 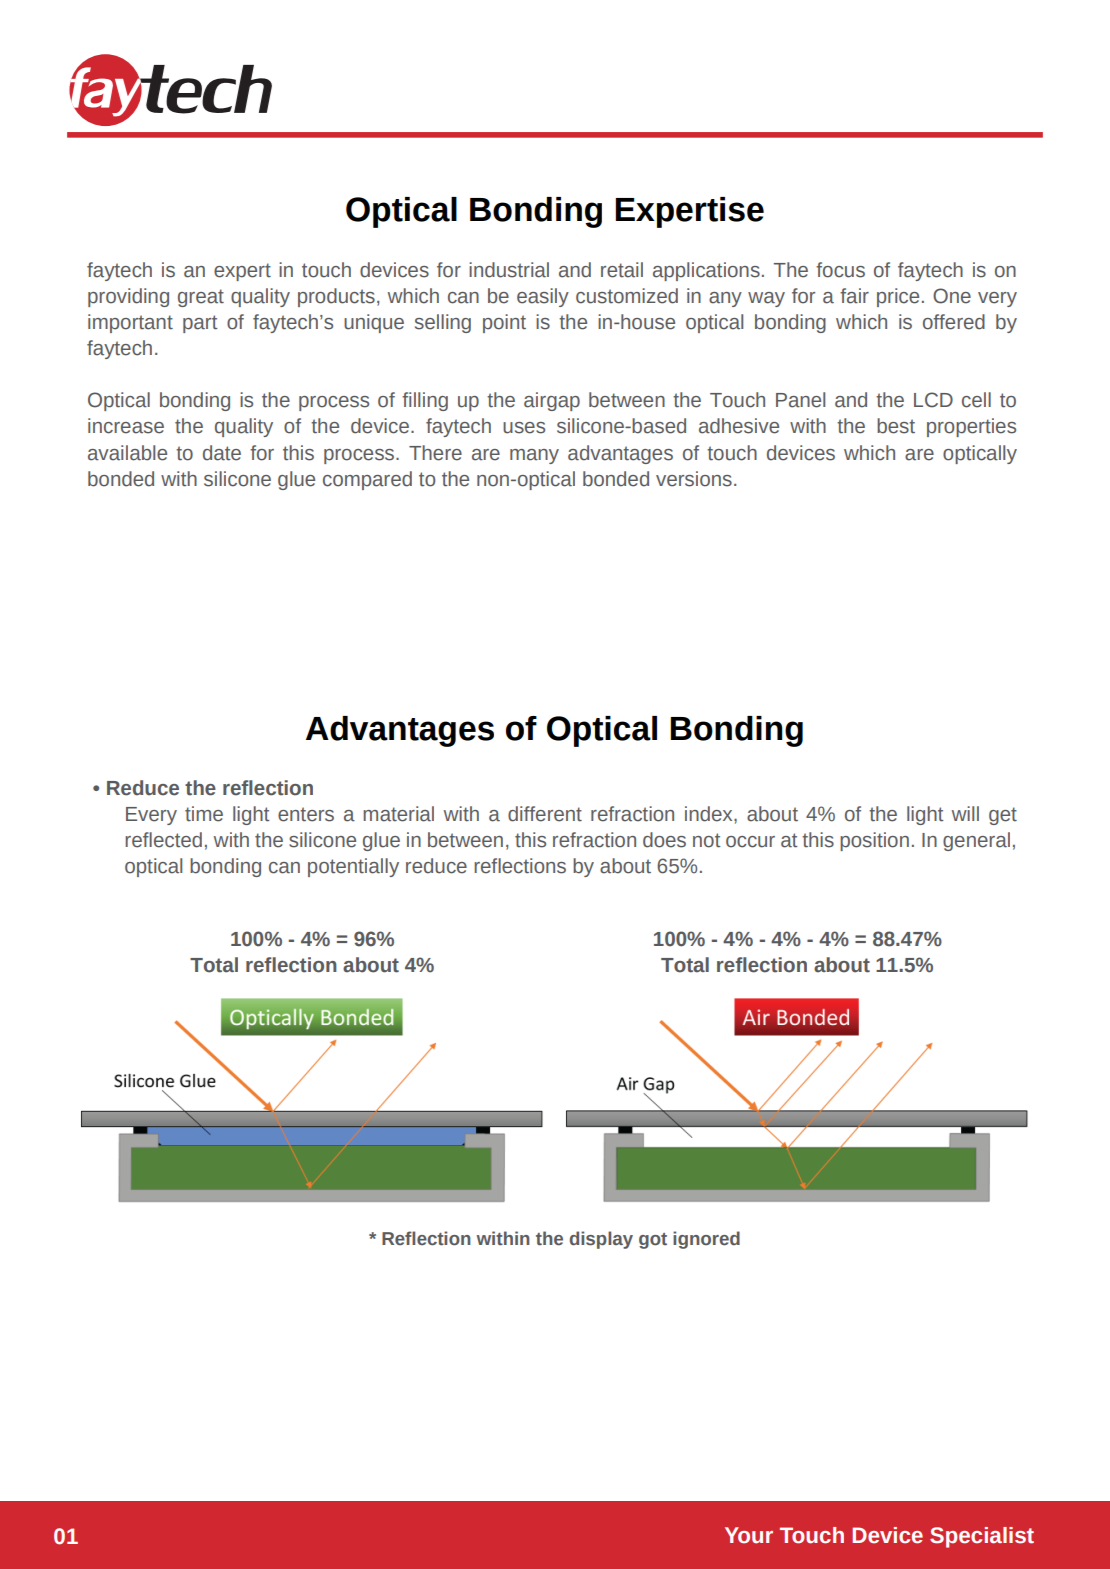 What do you see at coordinates (965, 813) in the document?
I see `will` at bounding box center [965, 813].
